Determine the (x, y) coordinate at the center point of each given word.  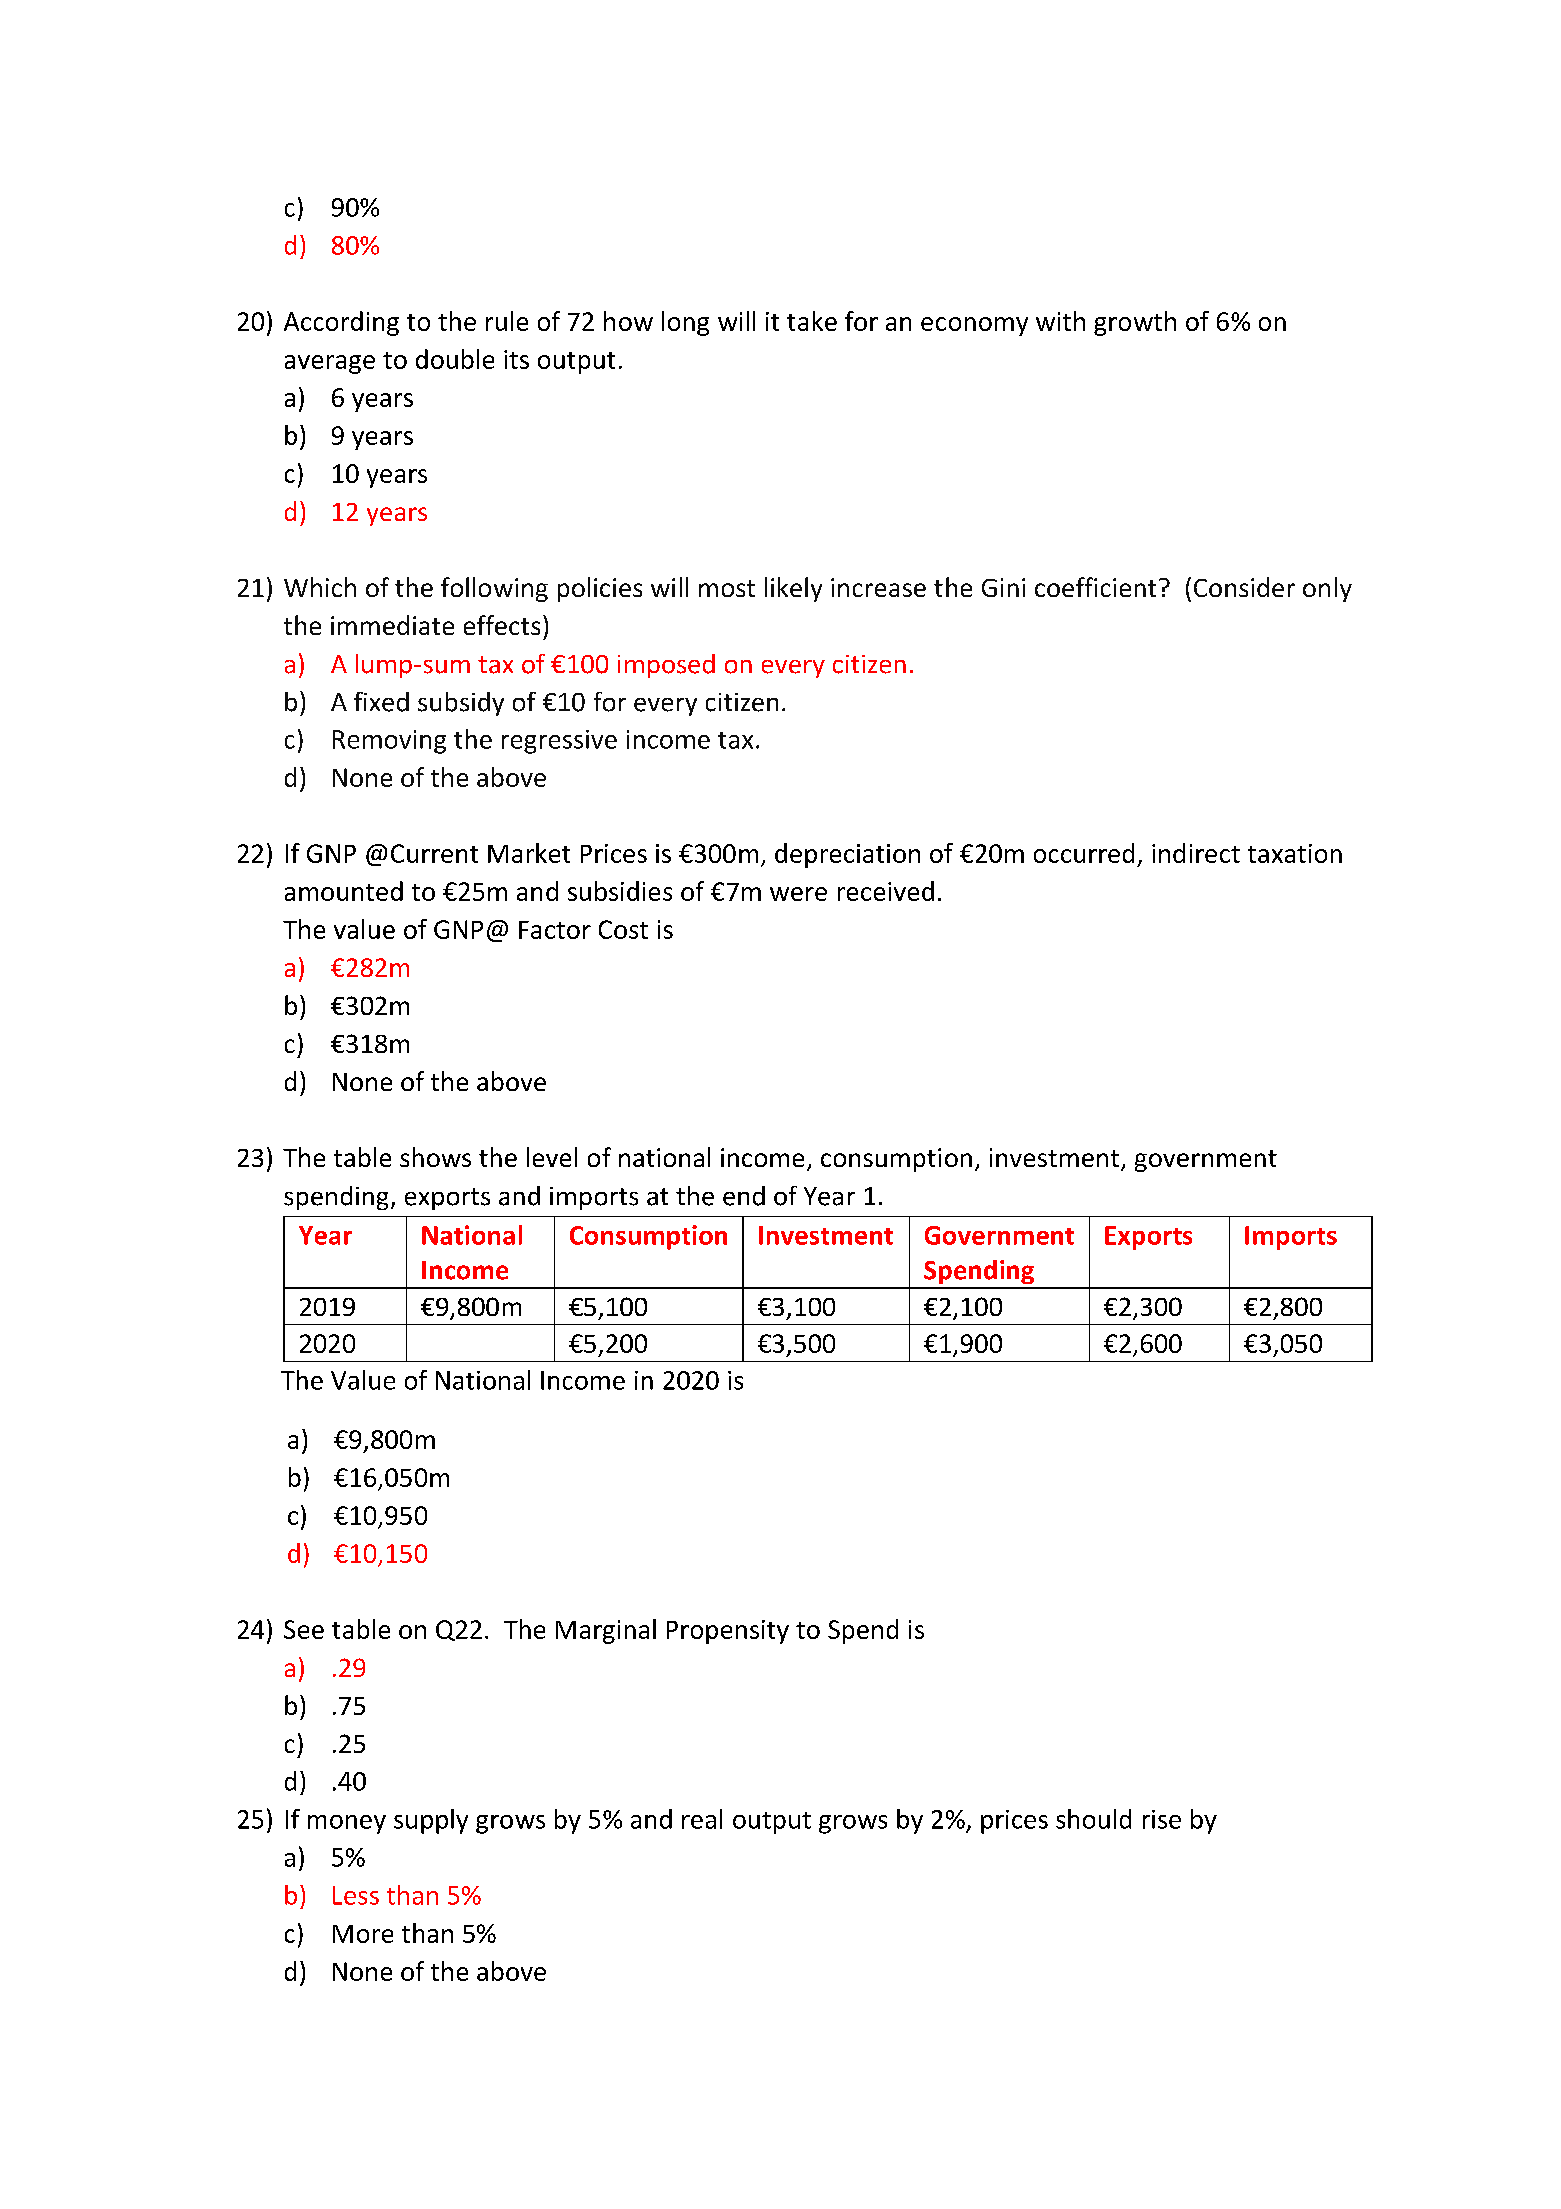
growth (1135, 323)
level (552, 1157)
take (812, 321)
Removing (389, 742)
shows (435, 1157)
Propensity (728, 1632)
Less (356, 1895)
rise (1162, 1819)
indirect (1196, 853)
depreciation (847, 855)
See (304, 1629)
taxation (1295, 853)
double (455, 359)
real (702, 1819)
